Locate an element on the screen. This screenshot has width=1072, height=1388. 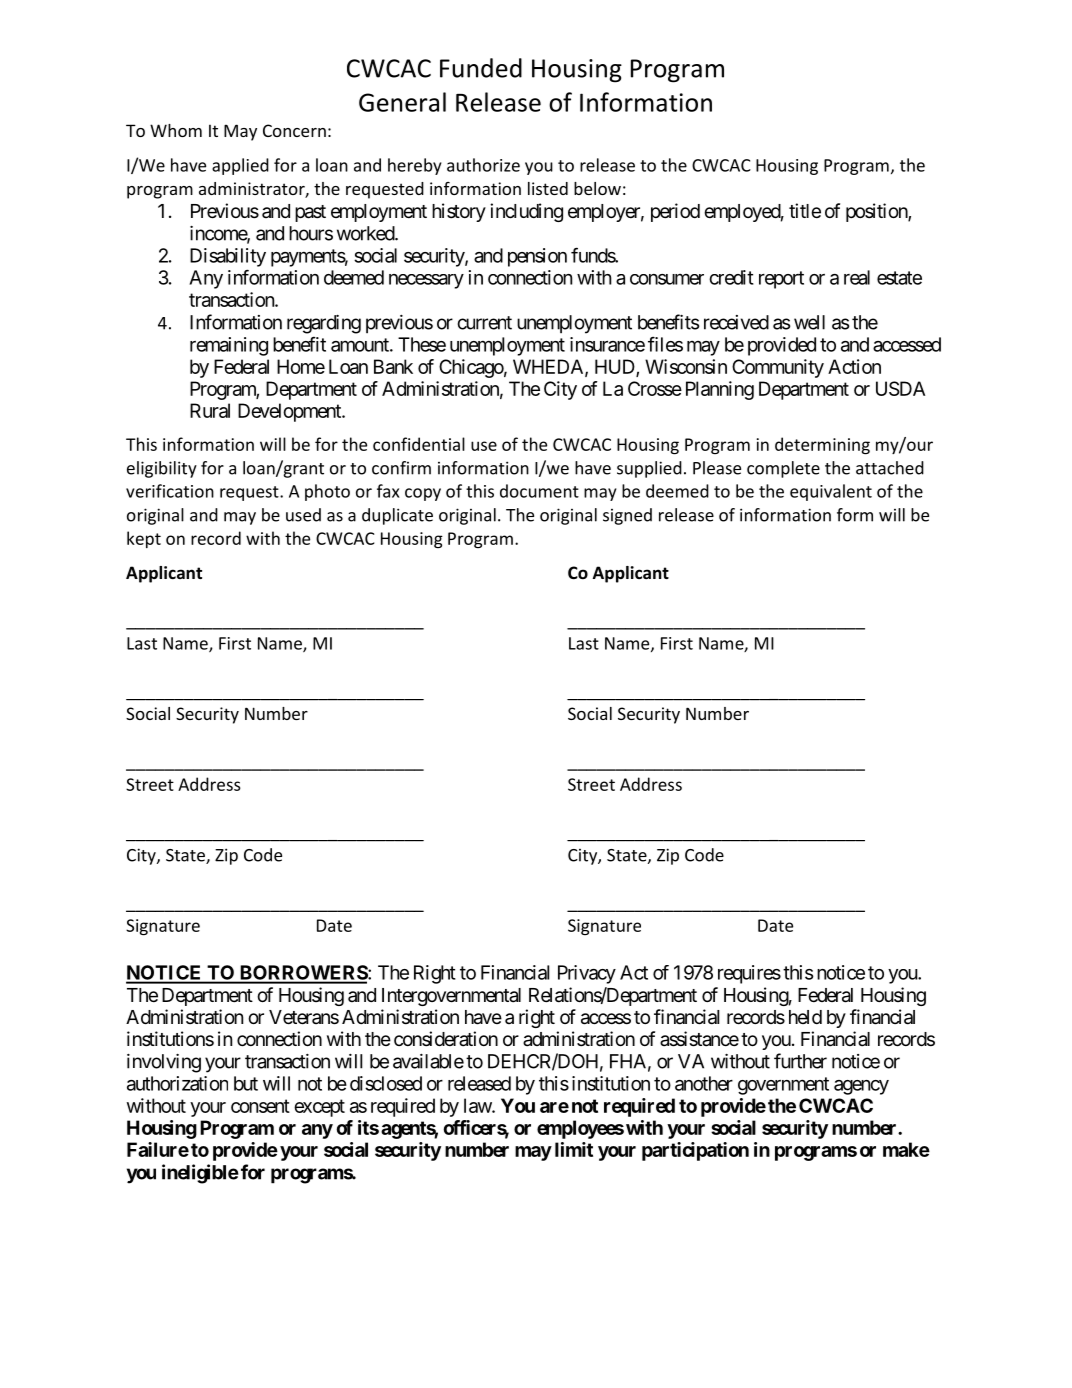
document is located at coordinates (539, 491).
